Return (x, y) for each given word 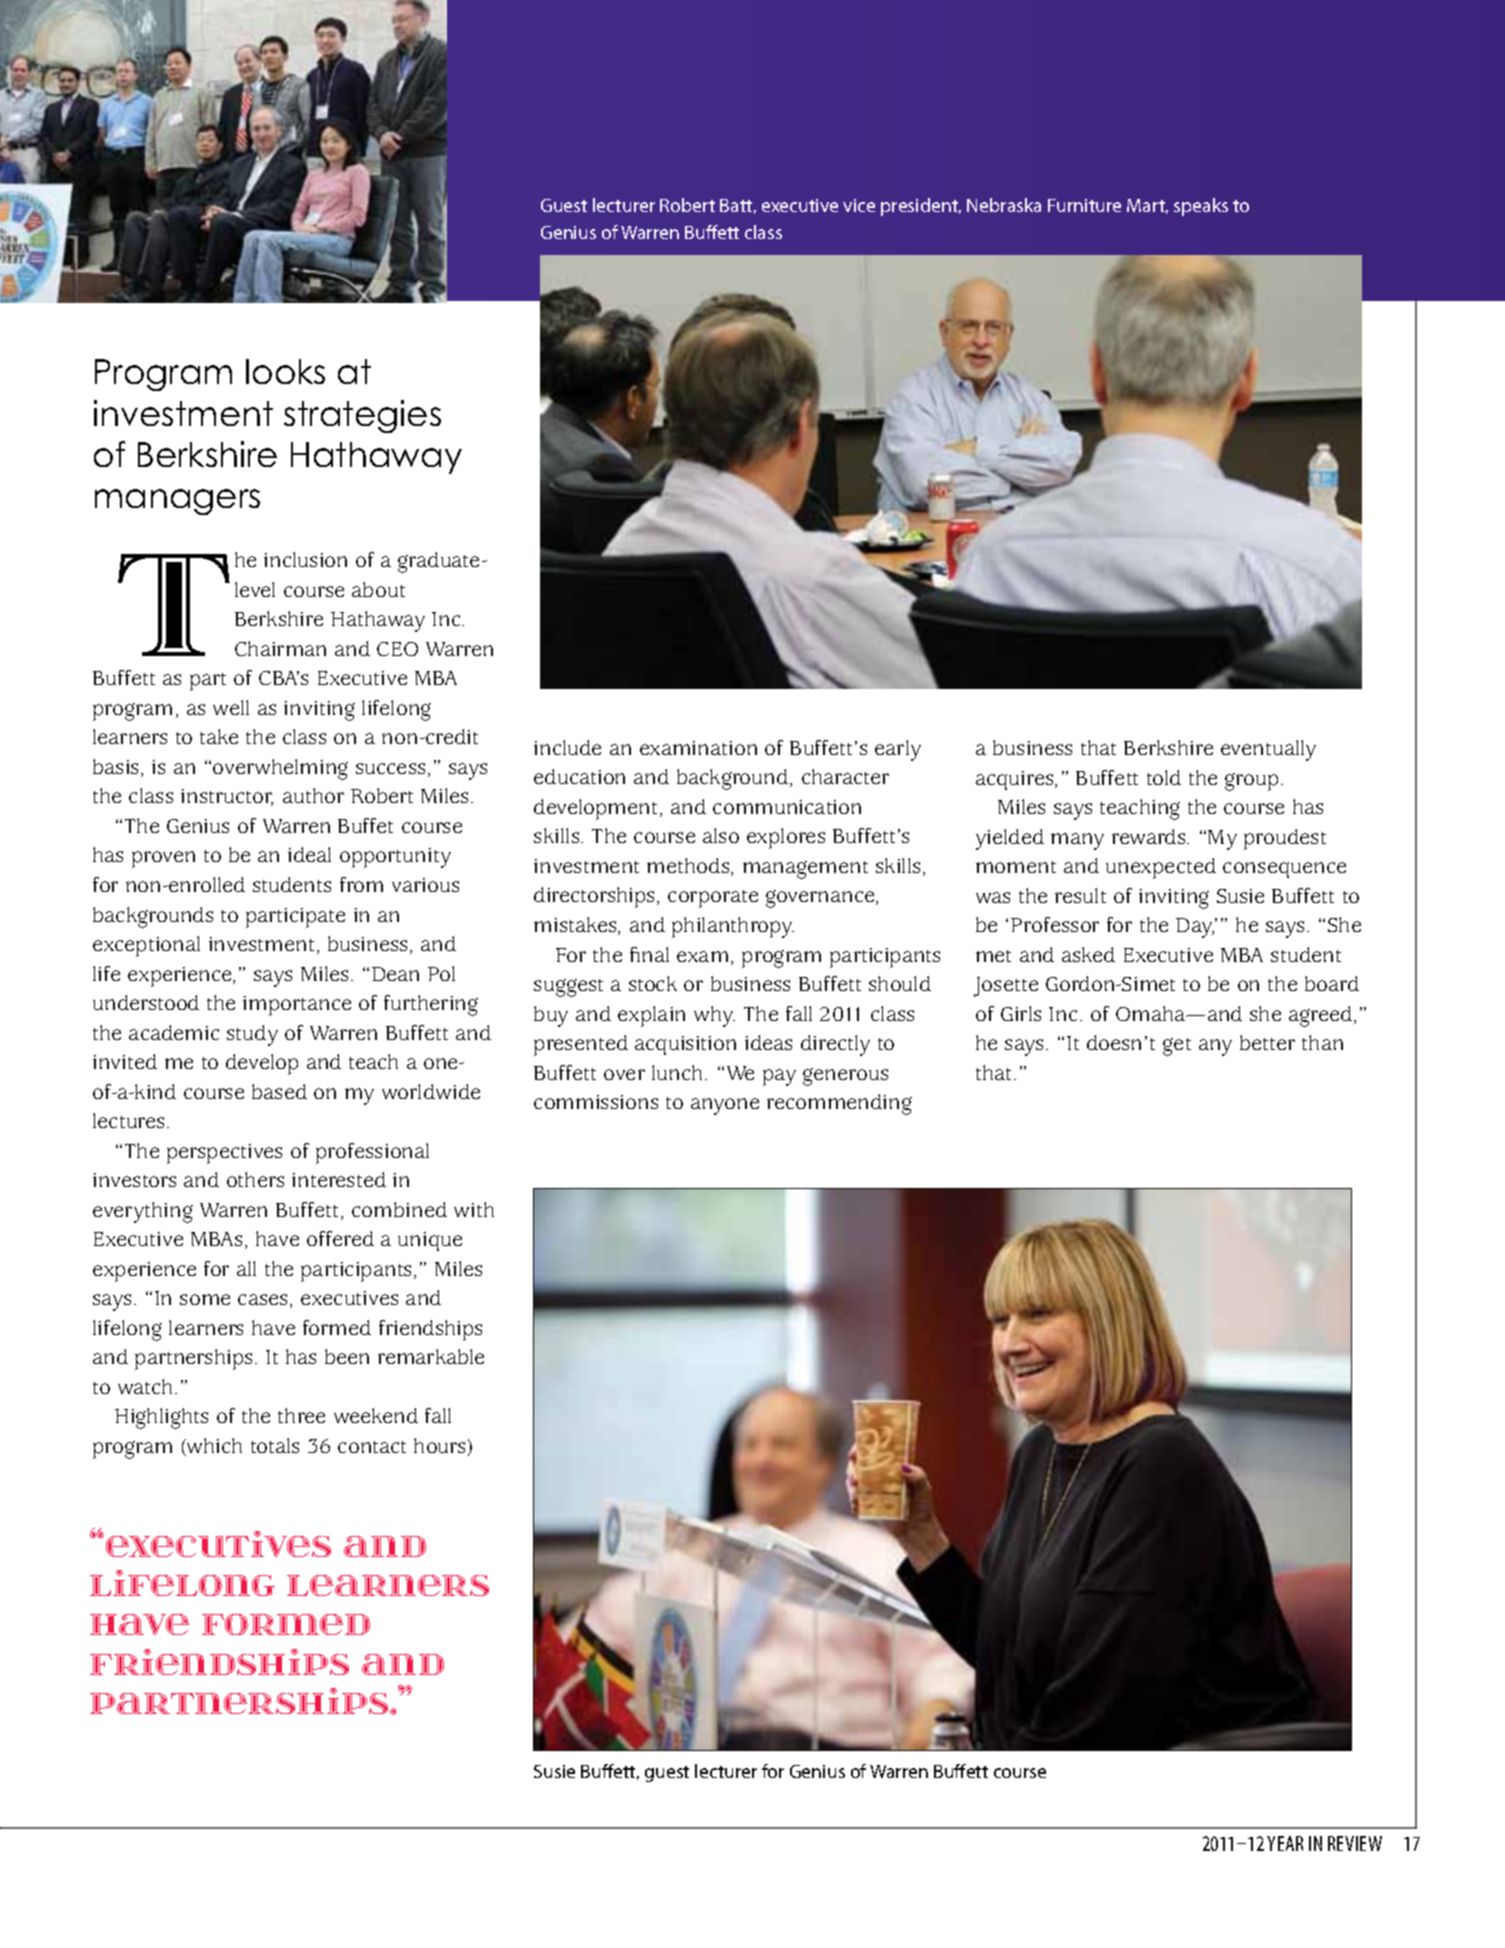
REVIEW (1355, 1843)
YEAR (1285, 1843)
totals (275, 1445)
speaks (1201, 207)
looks (285, 371)
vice (859, 205)
